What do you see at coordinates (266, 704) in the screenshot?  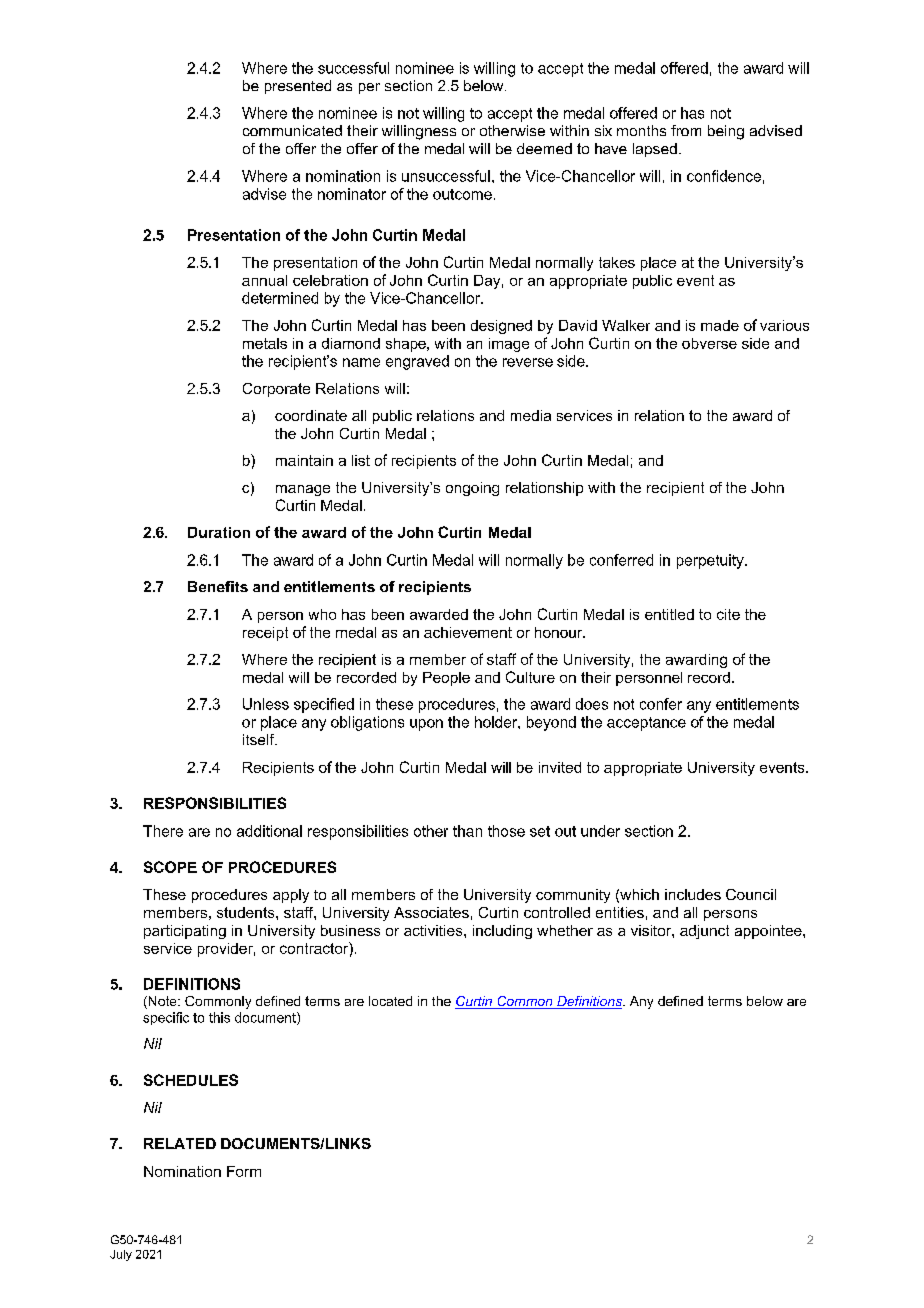 I see `Unless` at bounding box center [266, 704].
